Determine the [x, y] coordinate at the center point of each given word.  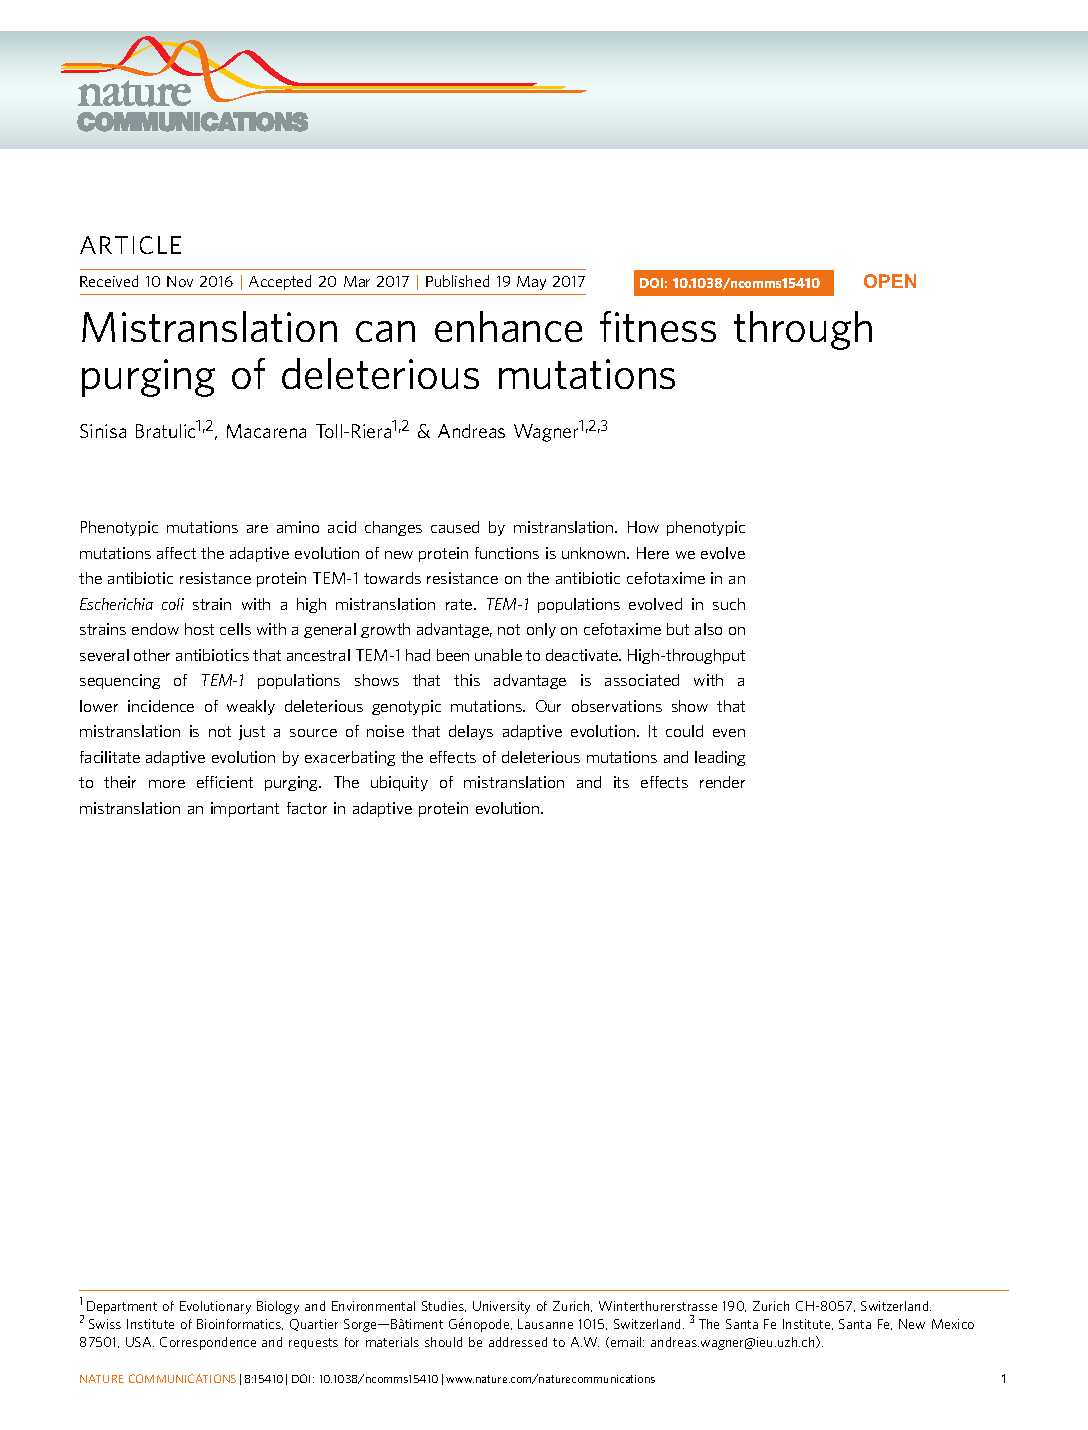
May [531, 283]
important [245, 809]
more [167, 784]
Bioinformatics [240, 1324]
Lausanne [545, 1324]
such [729, 604]
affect [176, 553]
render [722, 782]
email [627, 1342]
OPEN [890, 281]
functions [507, 553]
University [501, 1307]
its [621, 782]
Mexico [953, 1324]
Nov [180, 281]
